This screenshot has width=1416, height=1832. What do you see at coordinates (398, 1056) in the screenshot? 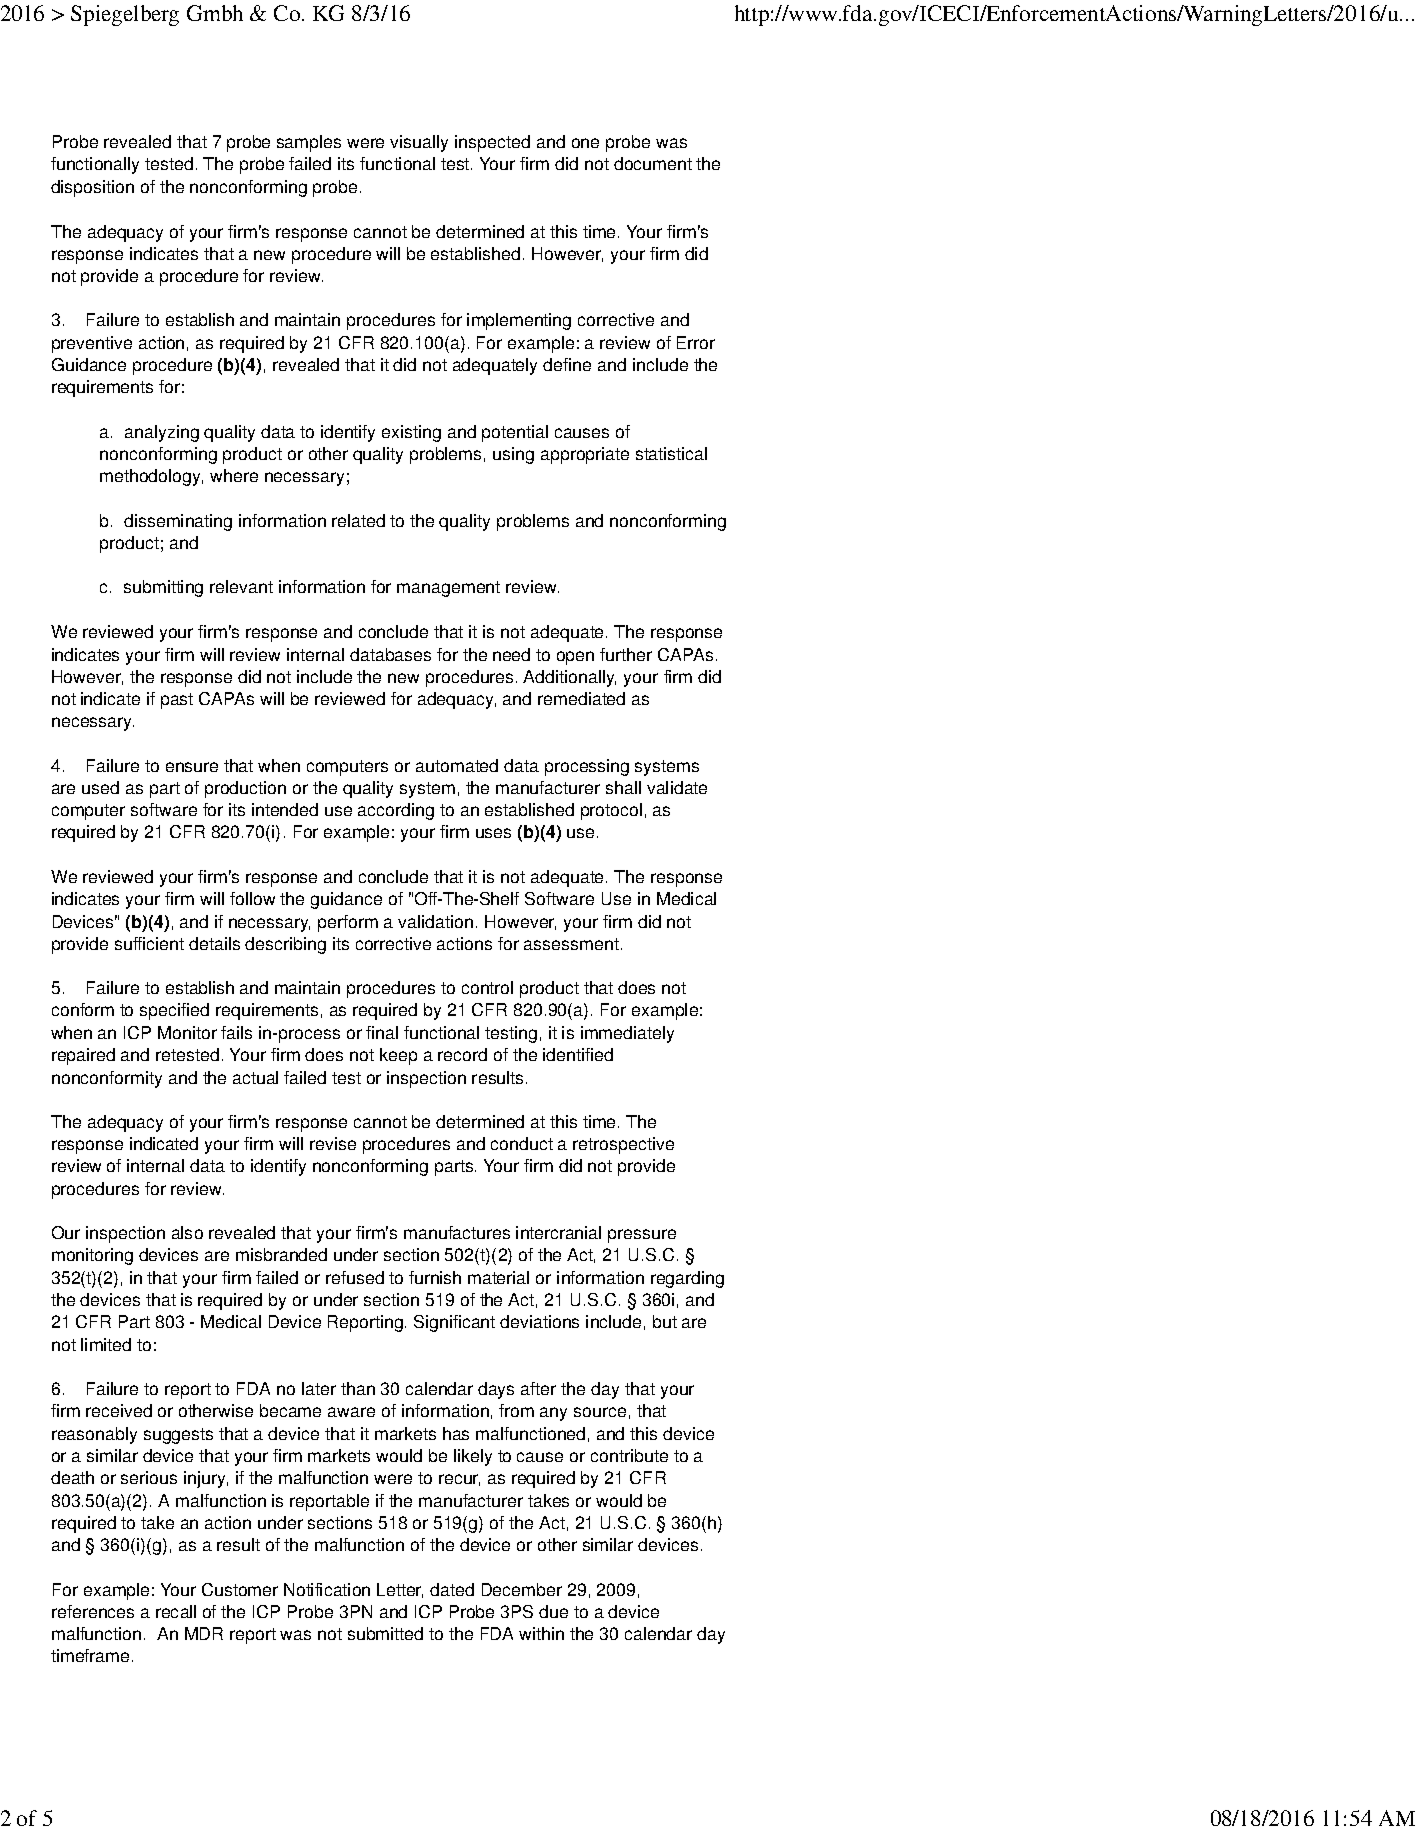
I see `keep` at bounding box center [398, 1056].
